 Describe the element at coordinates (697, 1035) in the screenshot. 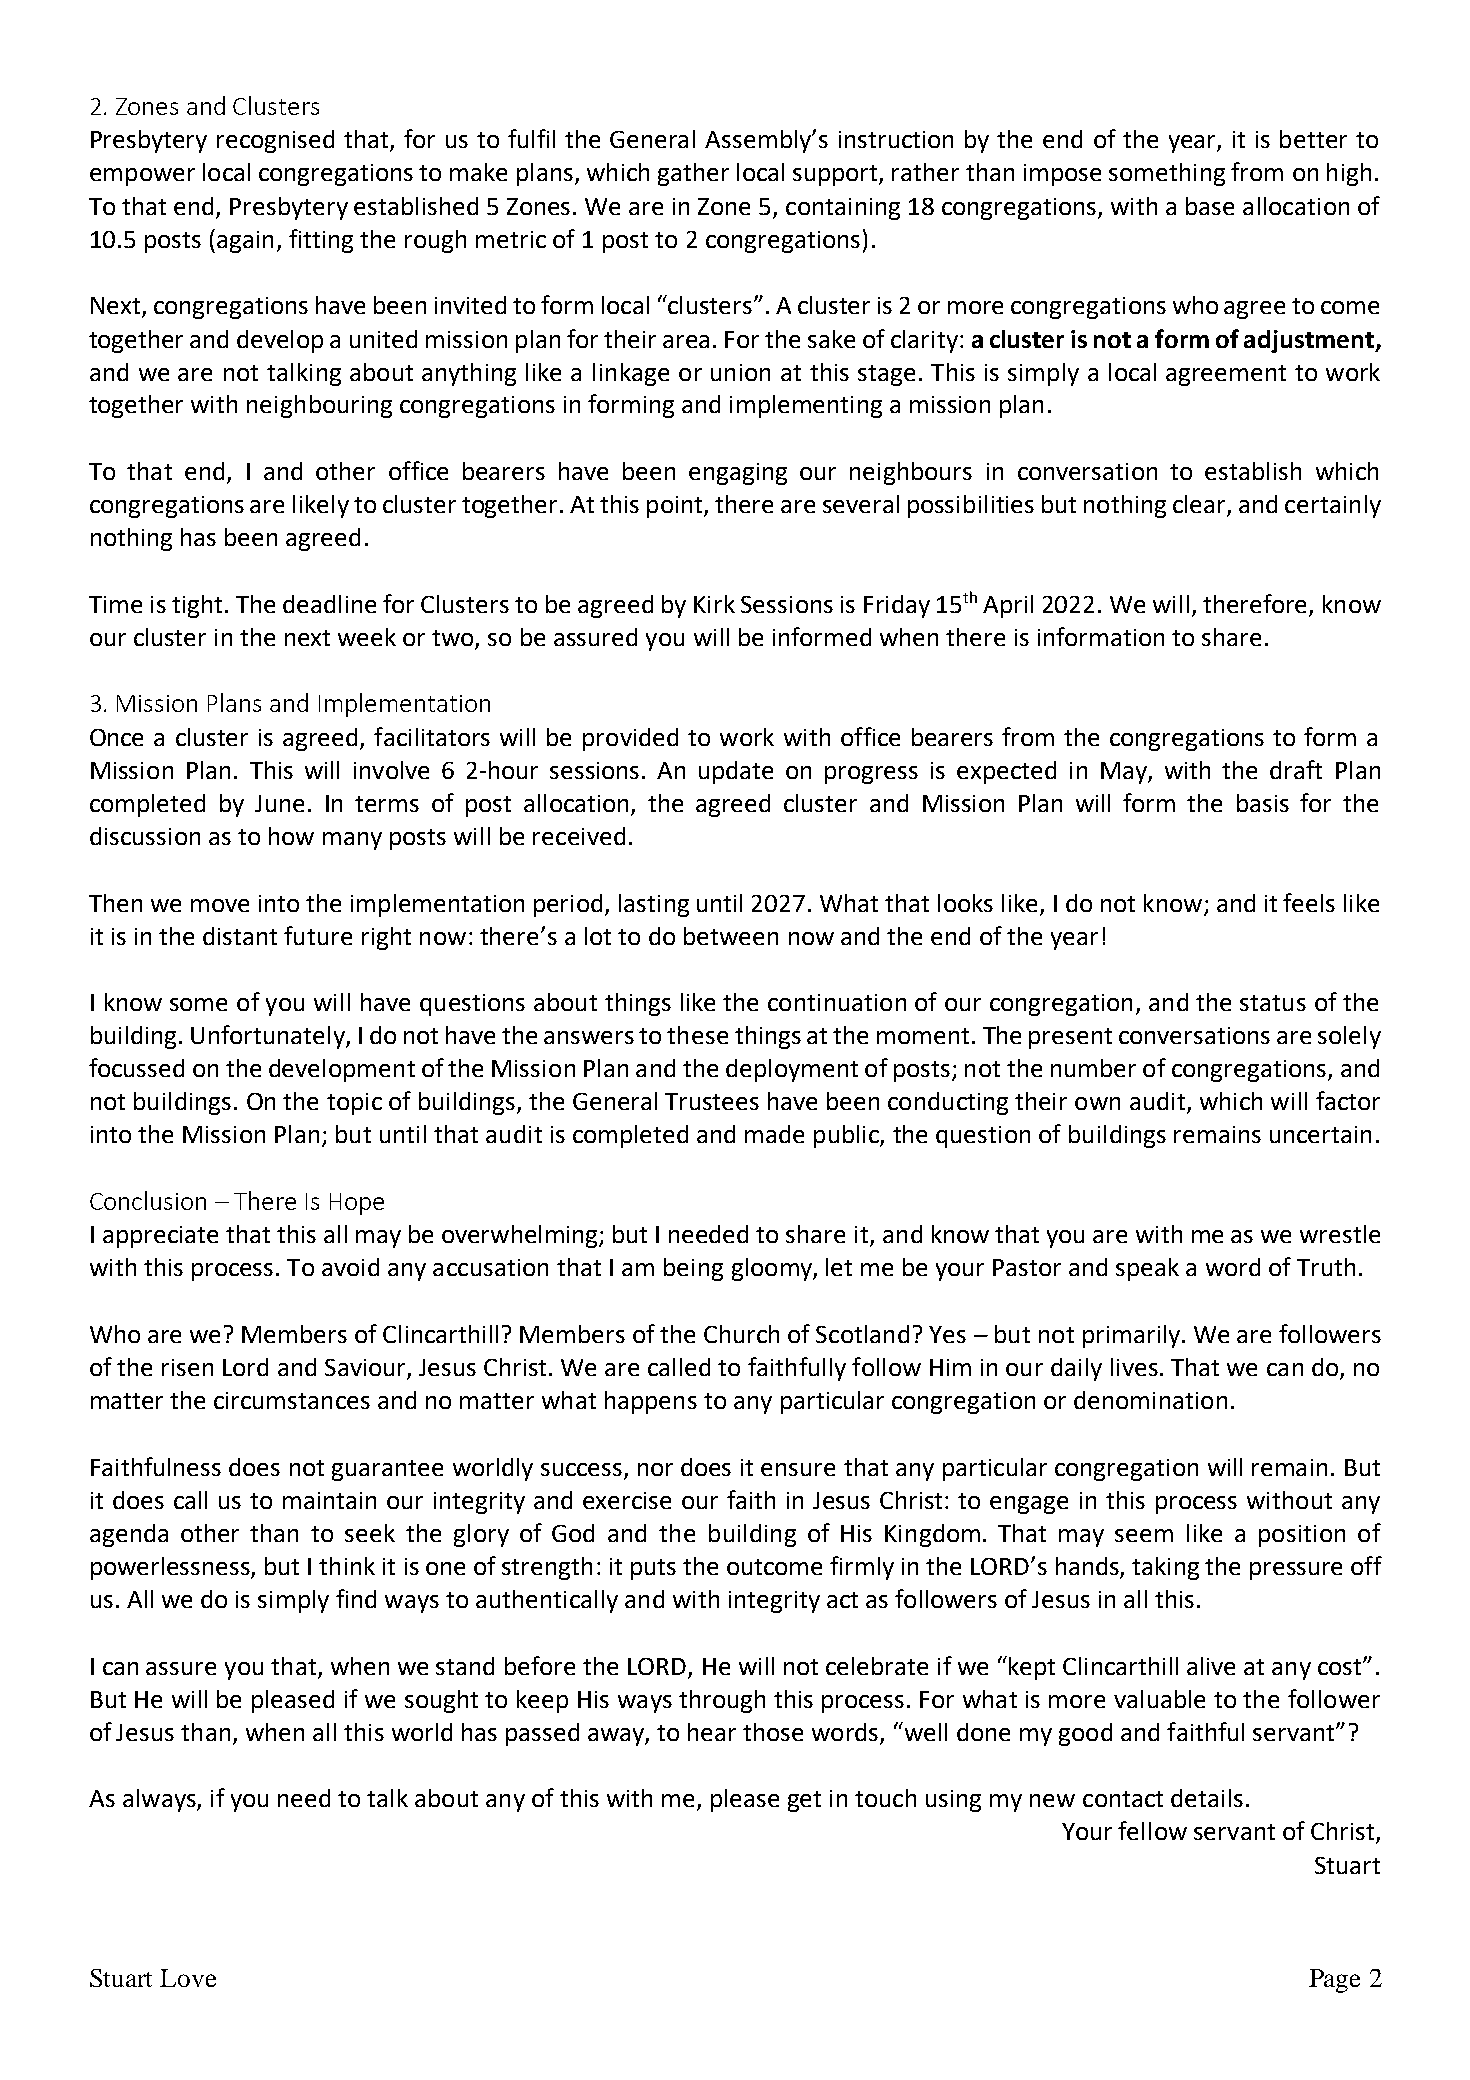

I see `these` at that location.
